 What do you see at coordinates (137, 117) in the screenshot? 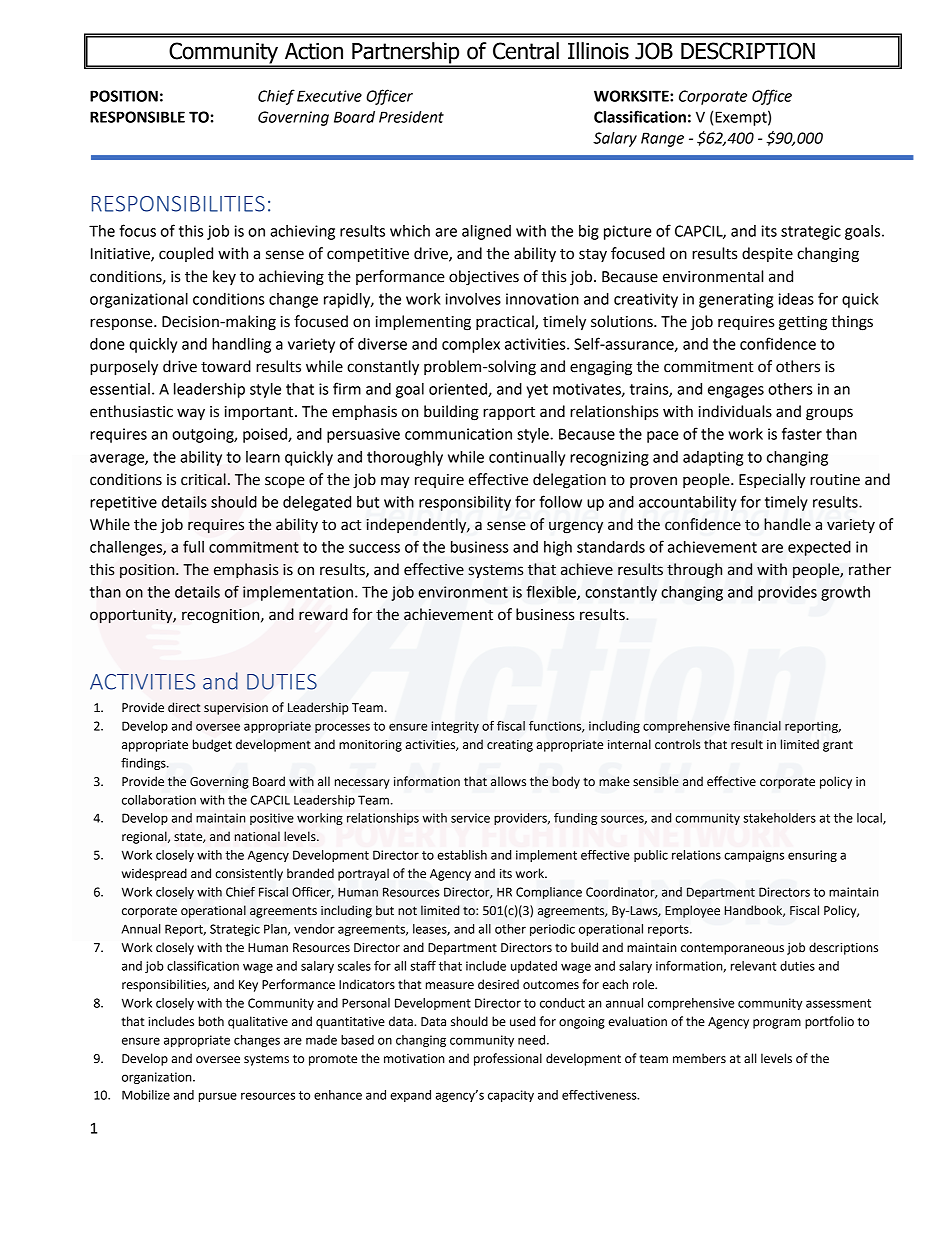
I see `RESPONSIBLE` at bounding box center [137, 117].
